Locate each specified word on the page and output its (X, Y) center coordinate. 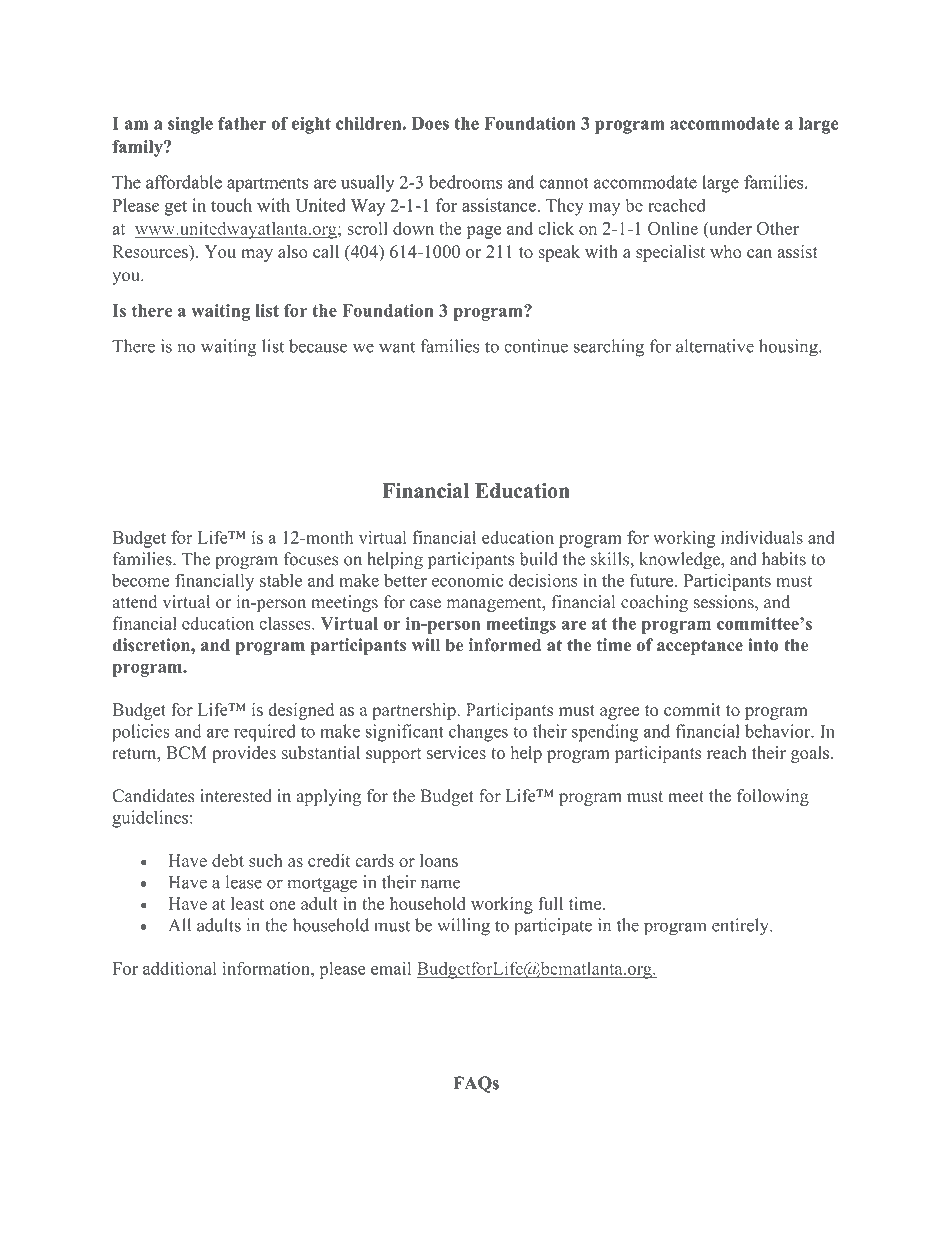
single (190, 125)
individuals (762, 537)
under (729, 228)
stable (281, 580)
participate (553, 927)
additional (179, 968)
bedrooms (466, 182)
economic (467, 580)
